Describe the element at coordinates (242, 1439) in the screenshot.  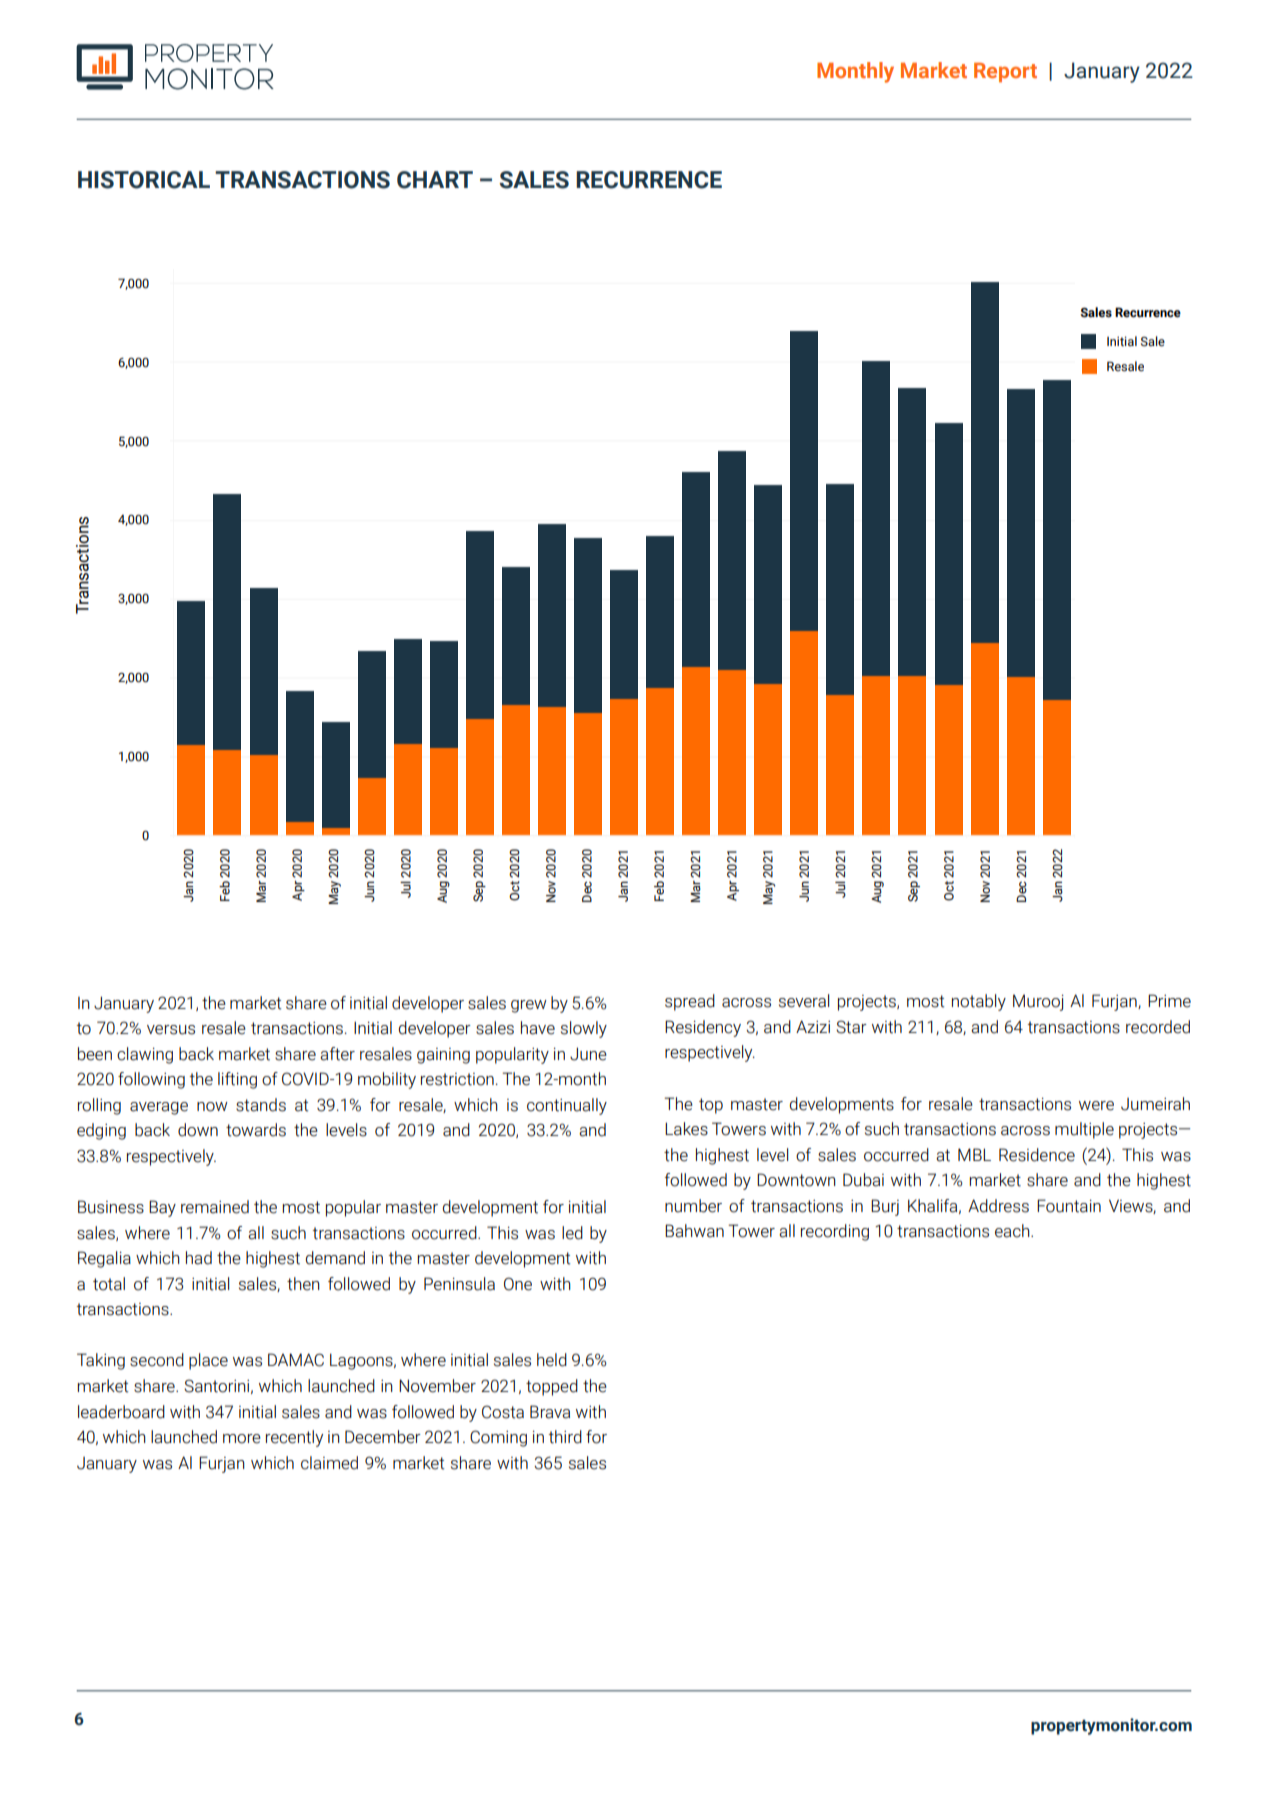
I see `more` at that location.
